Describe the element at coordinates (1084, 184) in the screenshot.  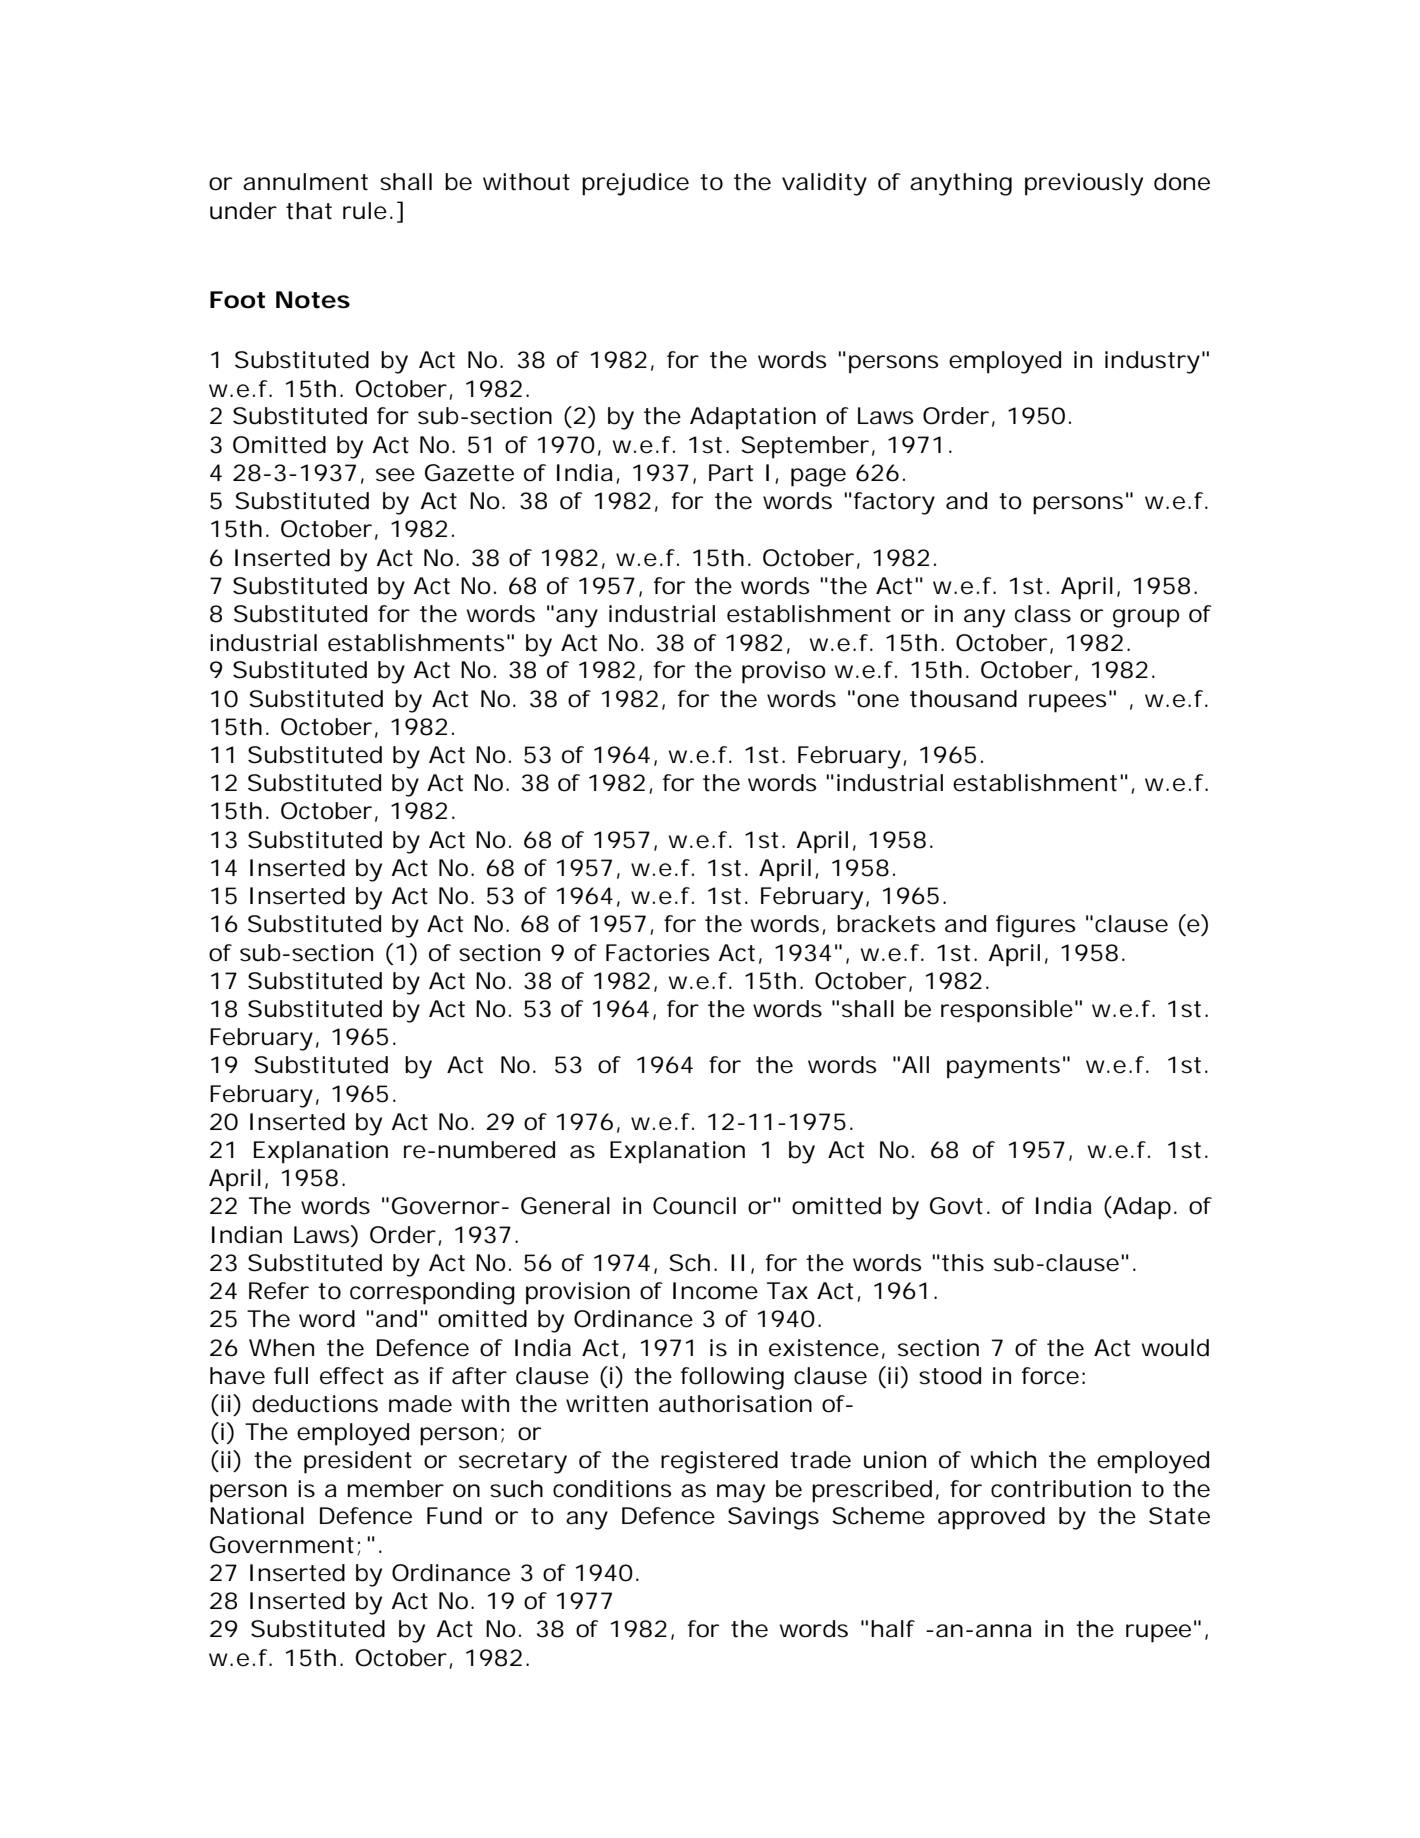
I see `previously` at that location.
